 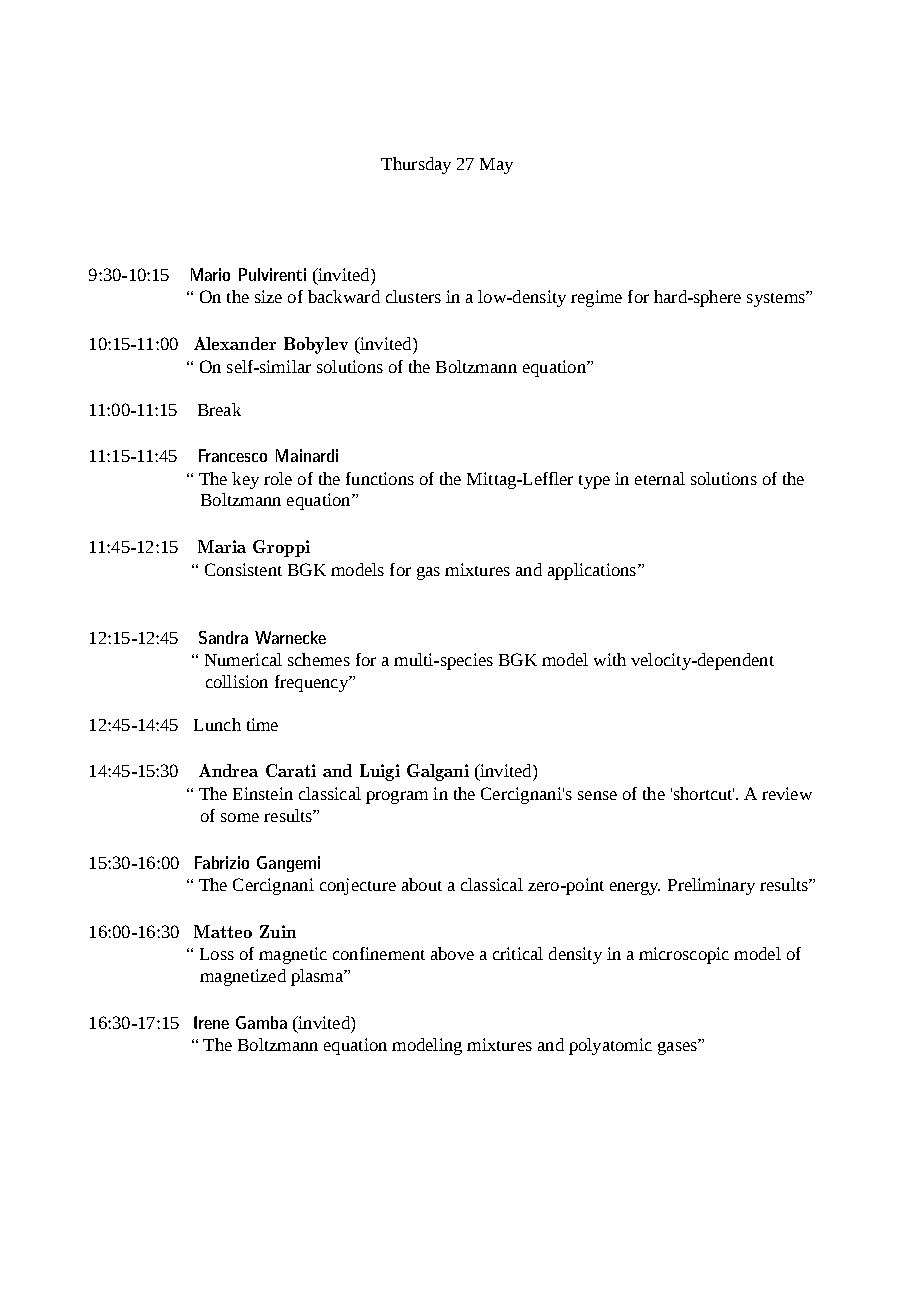 I want to click on time, so click(x=262, y=724).
